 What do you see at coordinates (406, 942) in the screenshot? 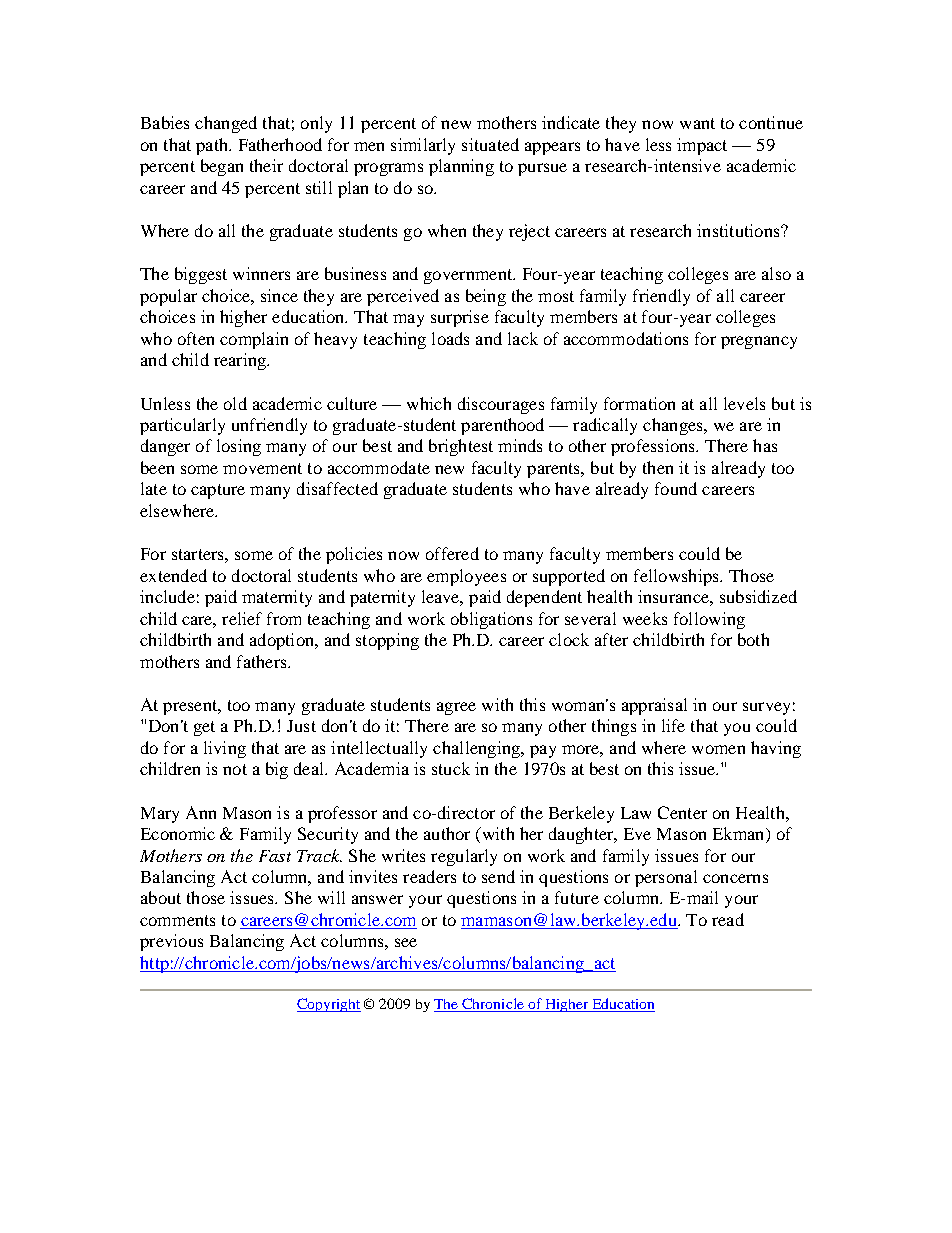
I see `see` at bounding box center [406, 942].
